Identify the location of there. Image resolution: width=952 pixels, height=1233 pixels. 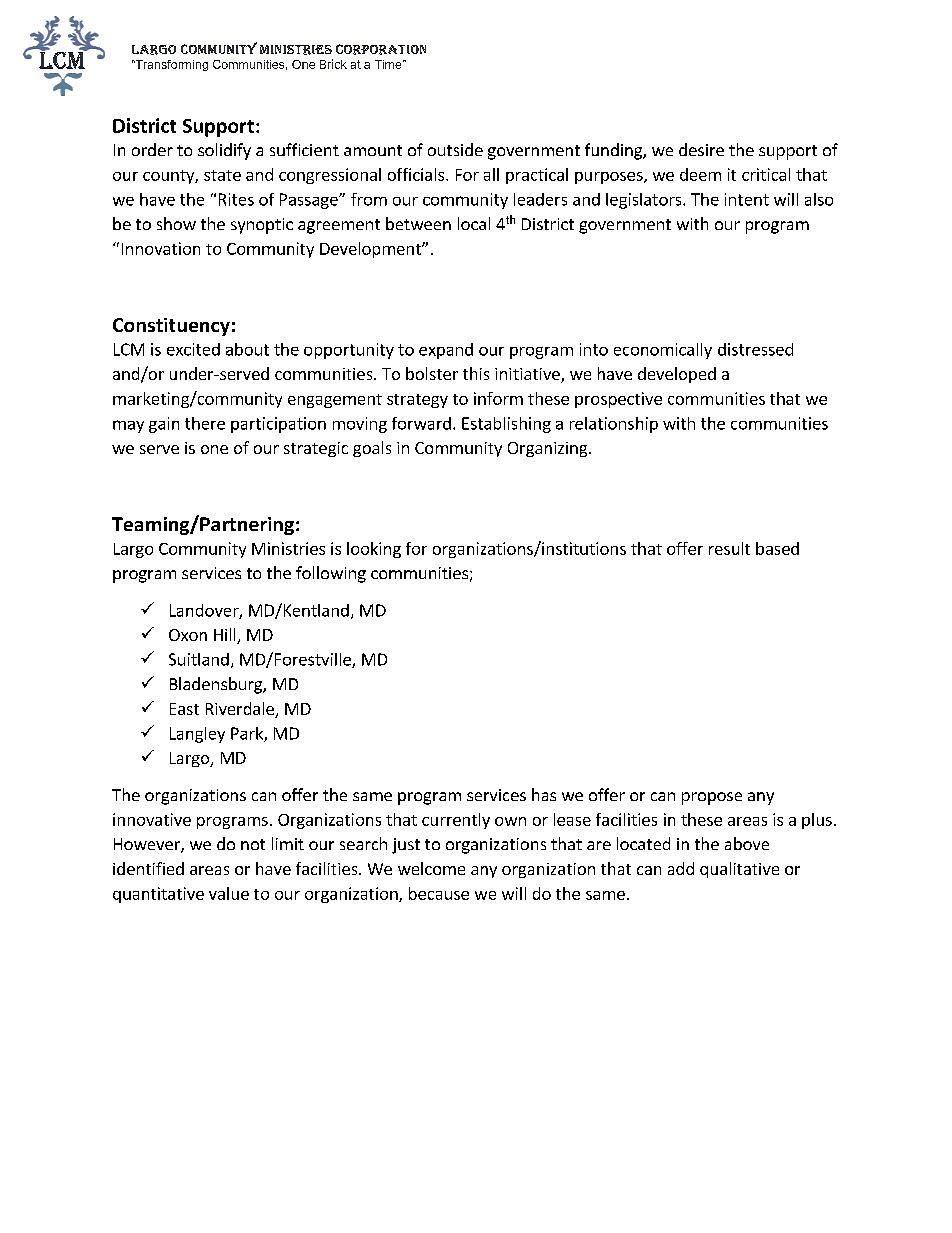
(205, 423).
